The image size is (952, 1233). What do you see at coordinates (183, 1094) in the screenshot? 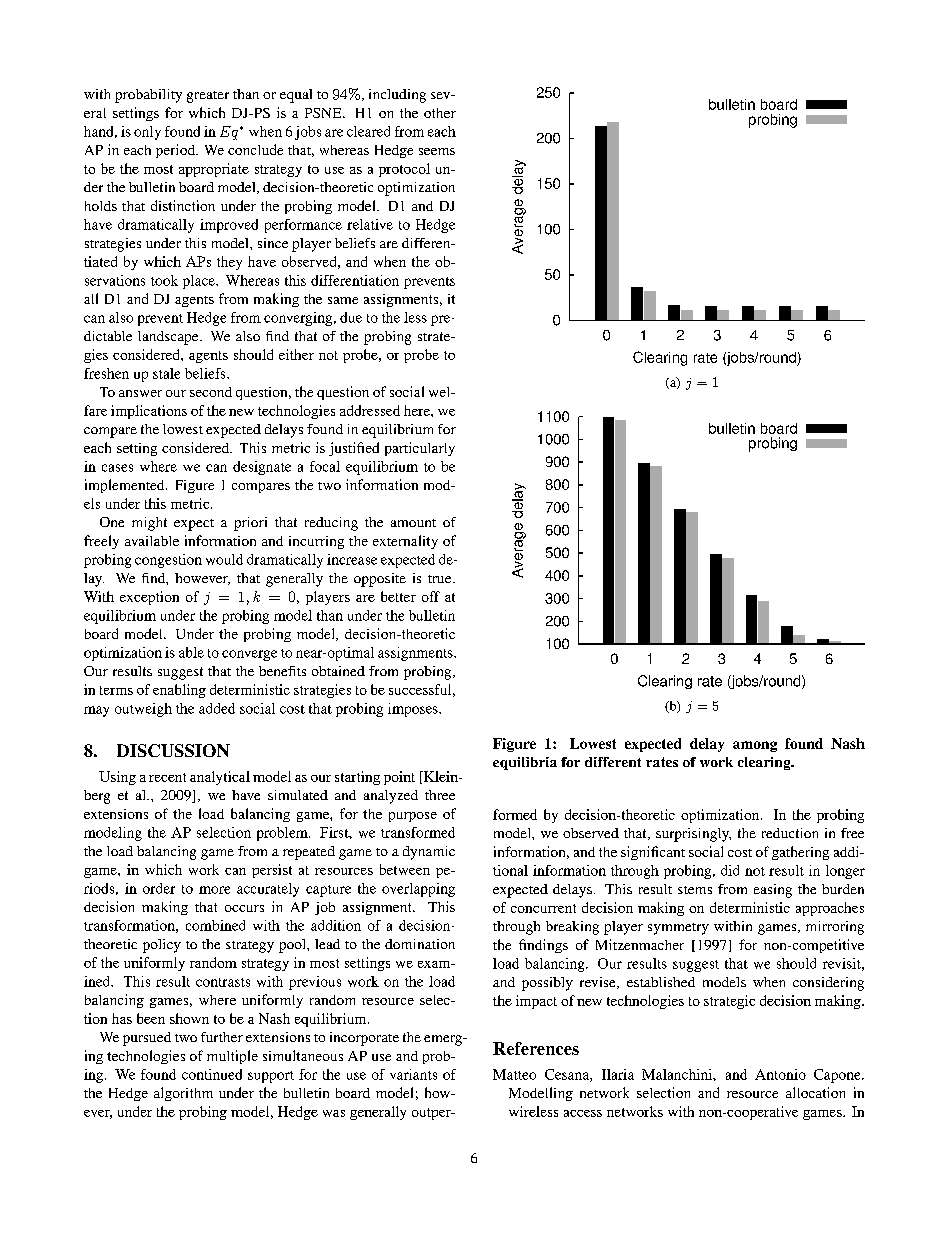
I see `algorithm` at bounding box center [183, 1094].
